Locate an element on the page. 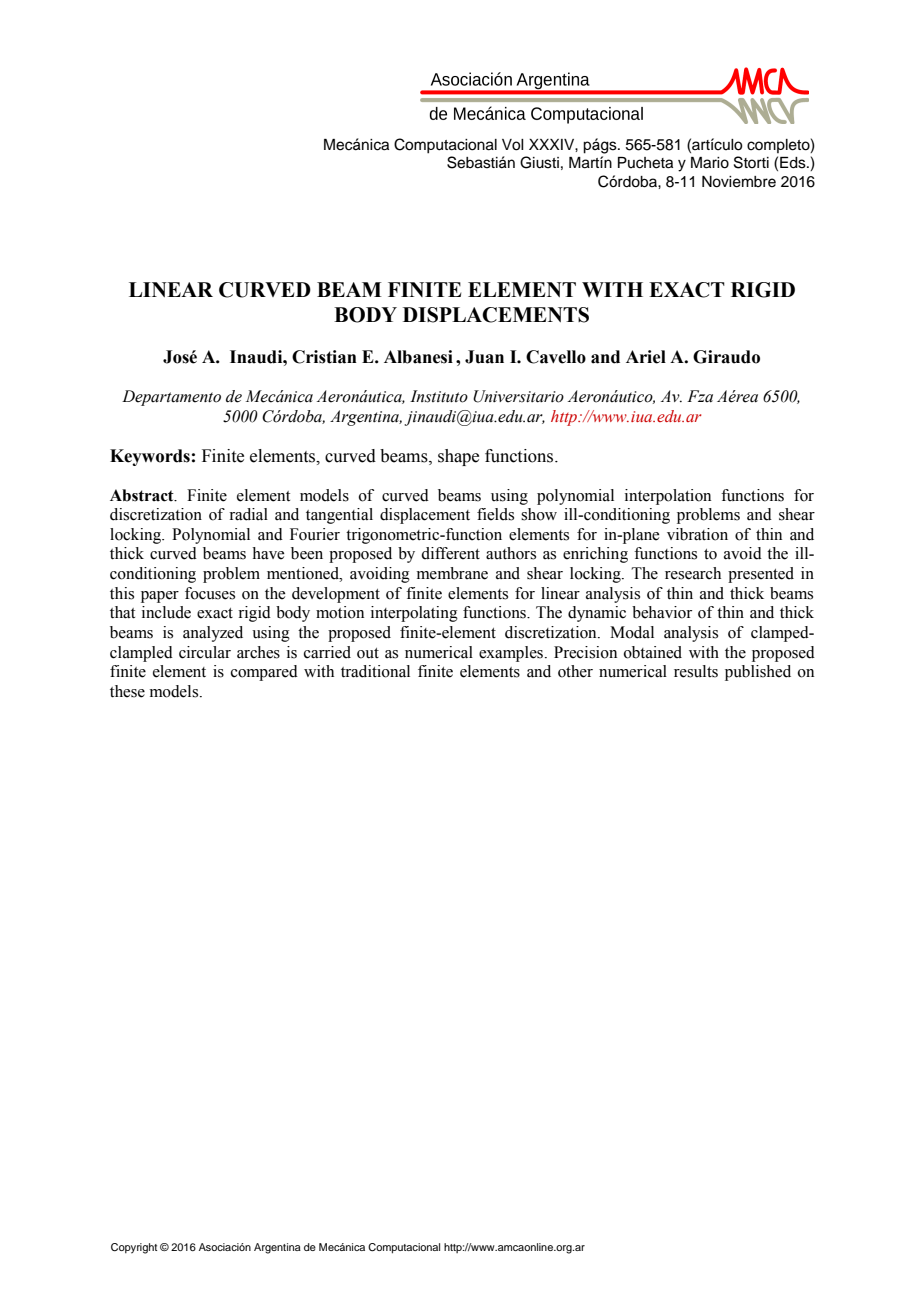  compared is located at coordinates (264, 673).
